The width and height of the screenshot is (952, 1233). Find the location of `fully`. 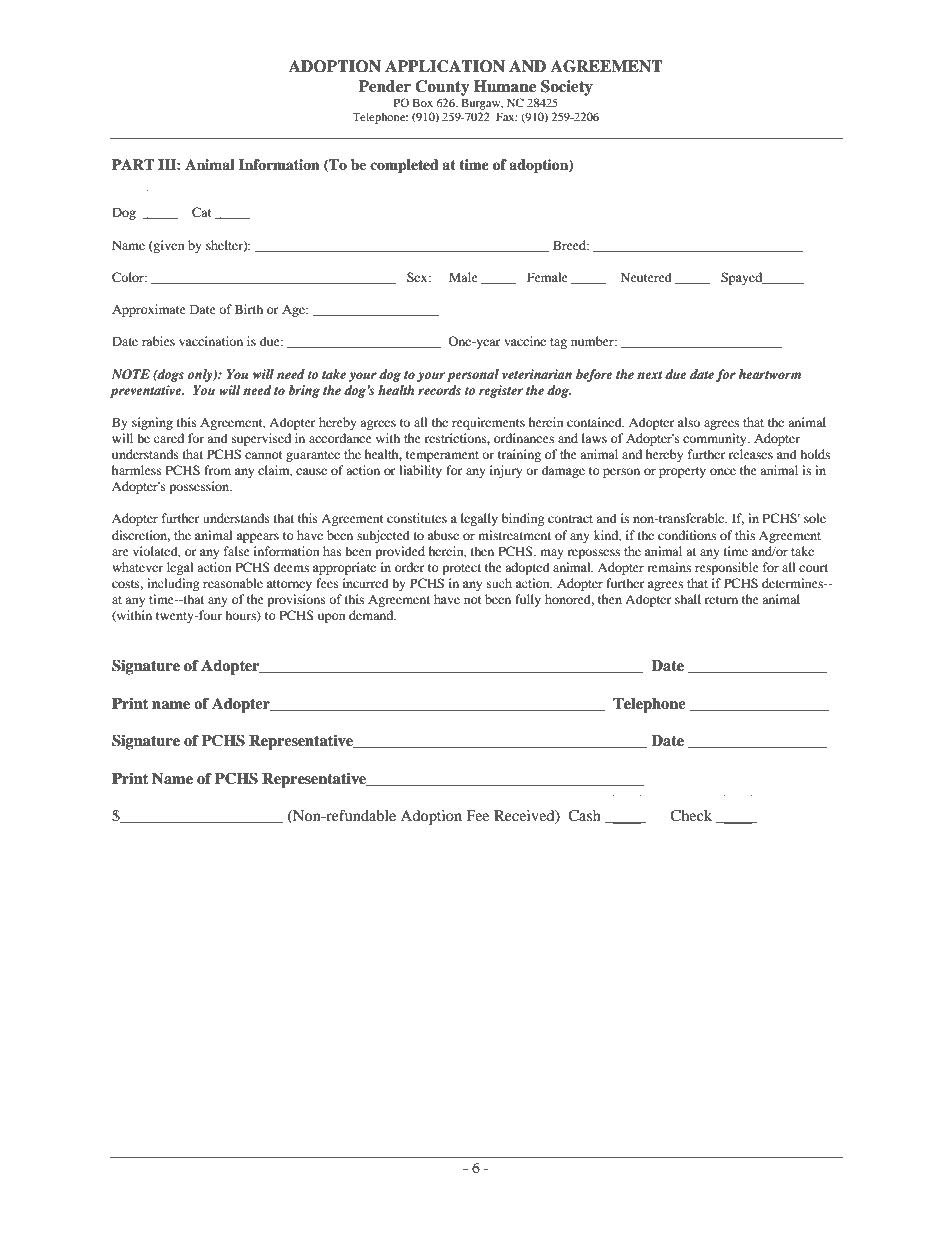

fully is located at coordinates (528, 600).
